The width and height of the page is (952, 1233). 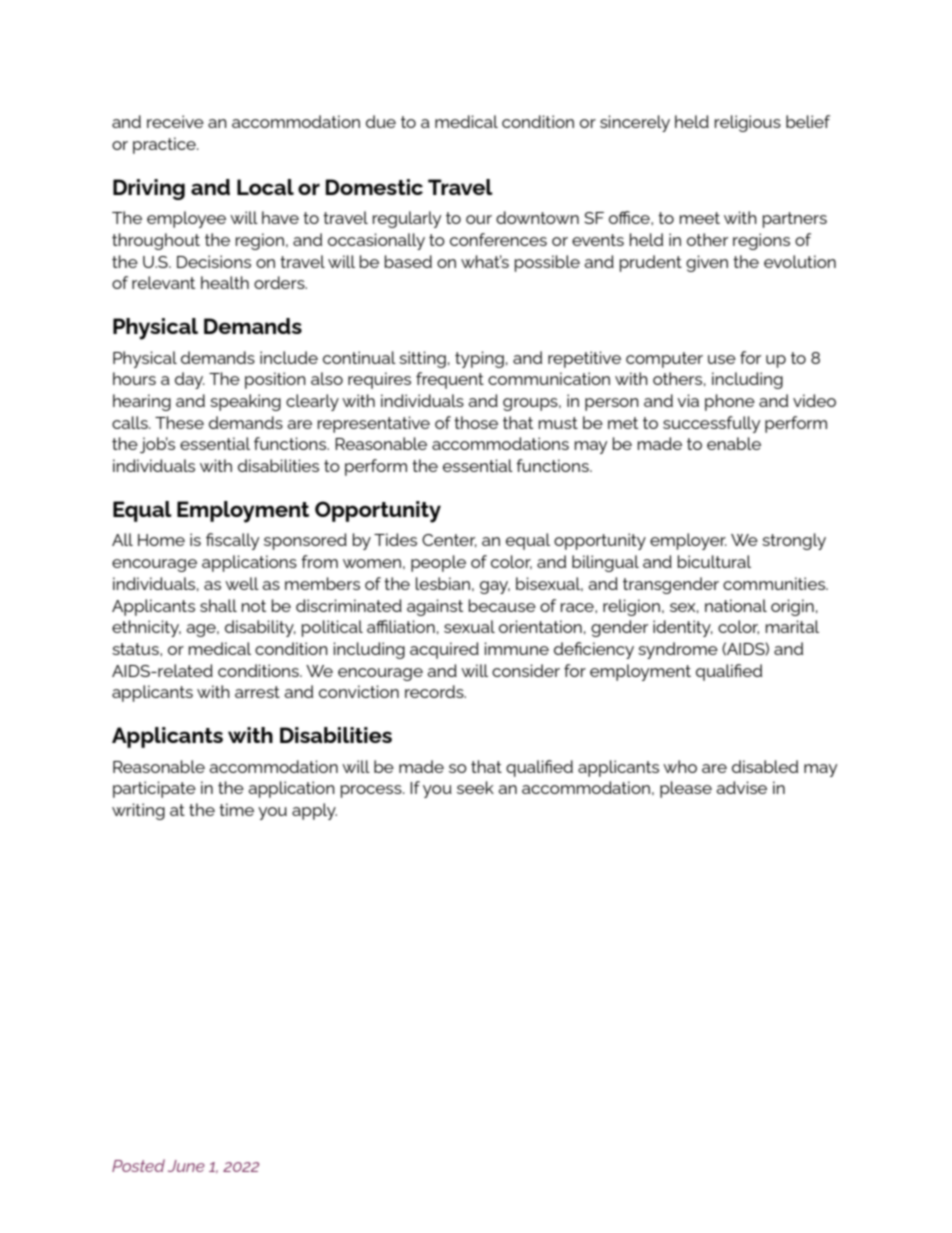 What do you see at coordinates (741, 787) in the page?
I see `advise` at bounding box center [741, 787].
